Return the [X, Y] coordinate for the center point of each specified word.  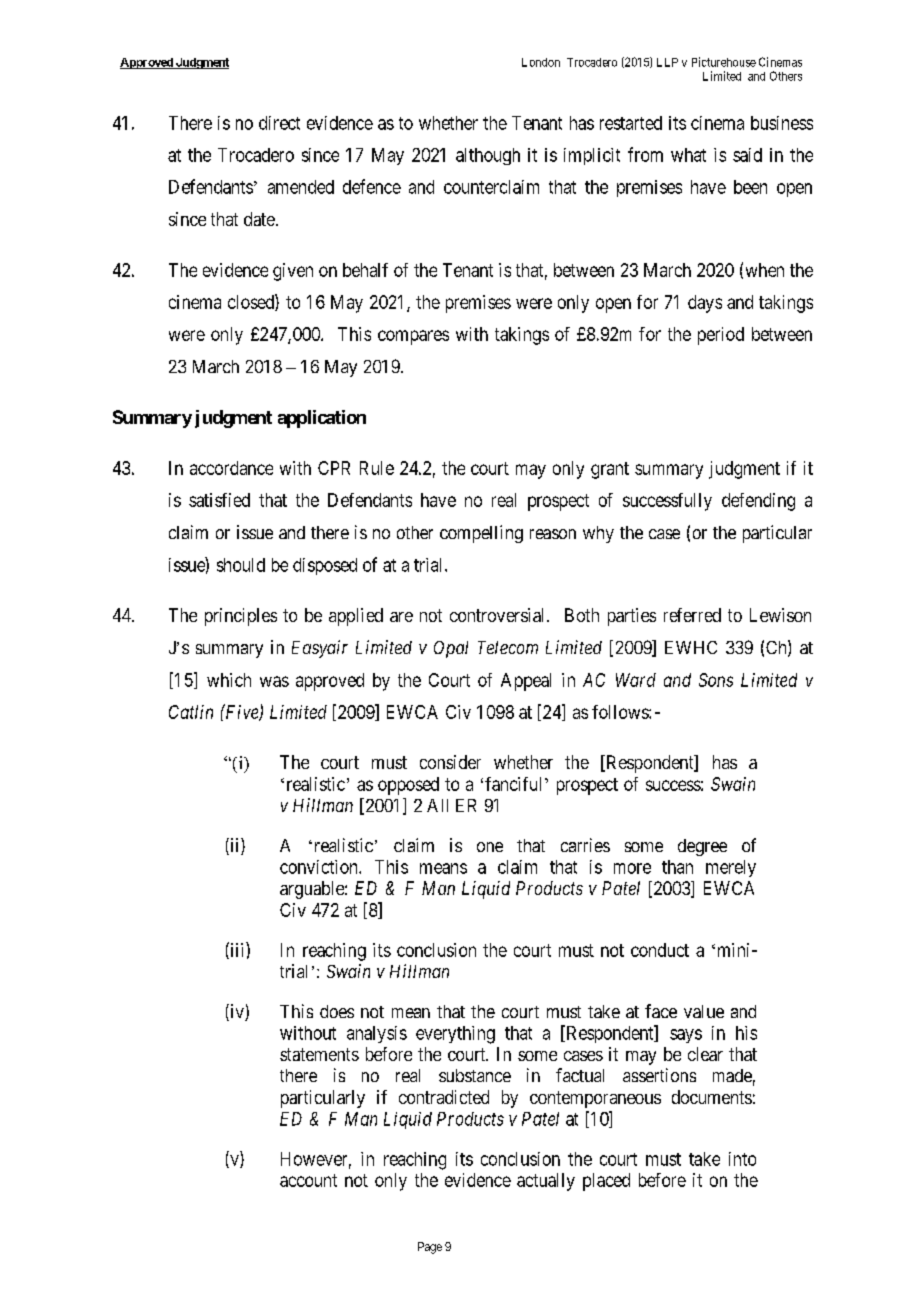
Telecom [508, 647]
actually [546, 1182]
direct [279, 123]
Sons [716, 680]
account [308, 1180]
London [541, 62]
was [274, 681]
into [742, 1159]
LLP [667, 62]
